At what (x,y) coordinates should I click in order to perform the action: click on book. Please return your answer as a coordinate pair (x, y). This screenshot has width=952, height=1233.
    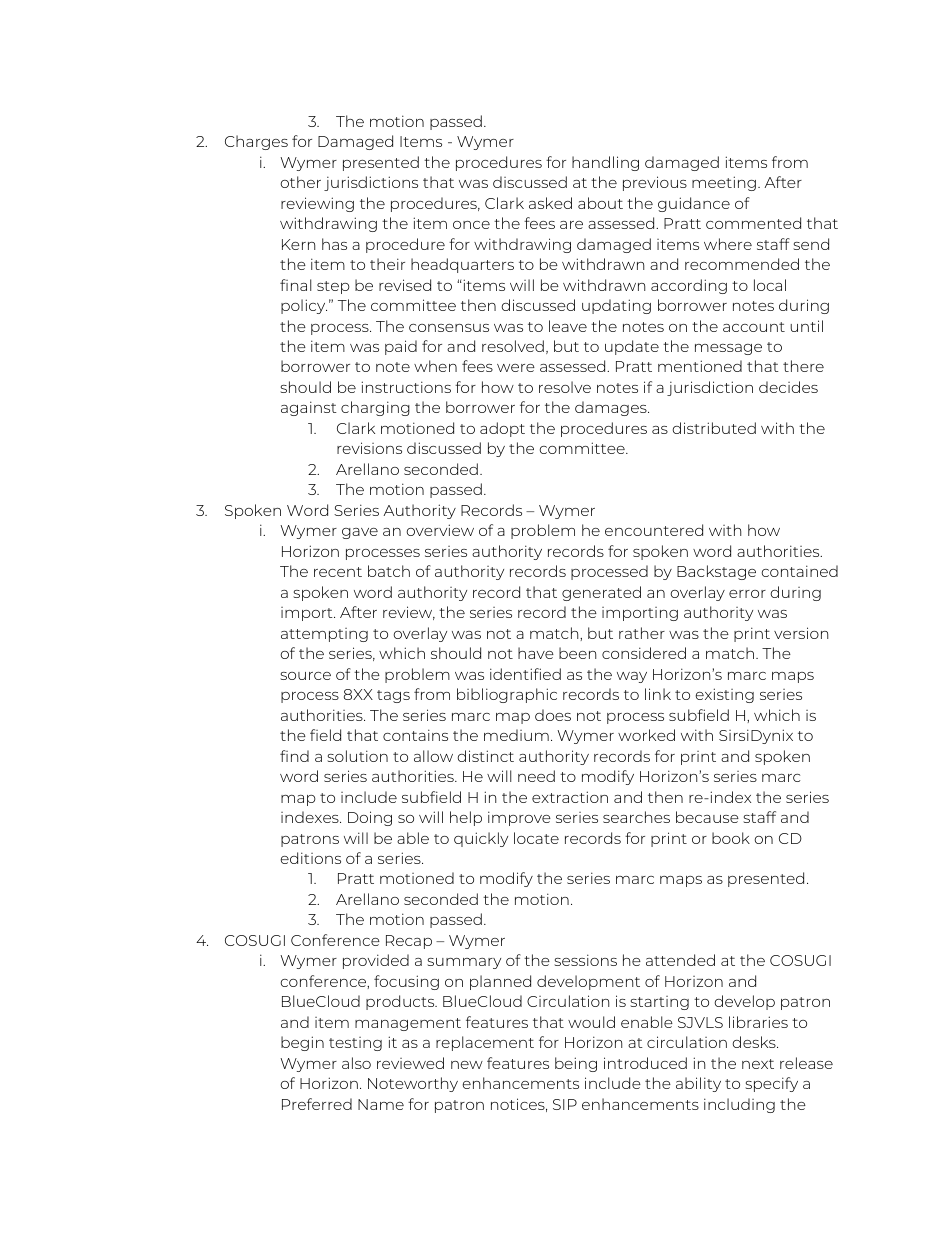
    Looking at the image, I should click on (731, 838).
